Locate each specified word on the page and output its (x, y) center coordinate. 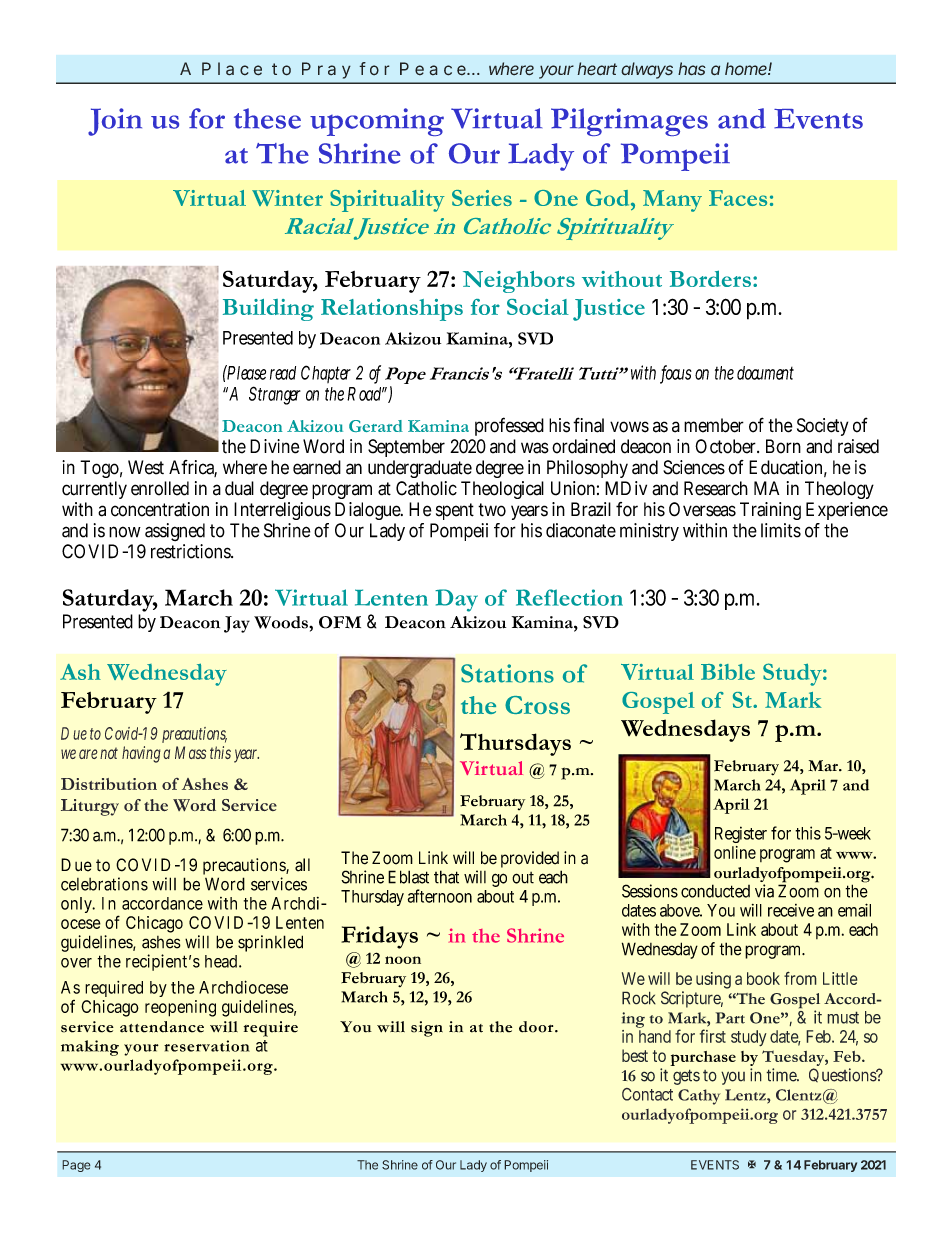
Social (538, 307)
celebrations (104, 884)
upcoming (377, 122)
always (647, 70)
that (446, 877)
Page (76, 1166)
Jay (237, 624)
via (764, 891)
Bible (728, 672)
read (283, 373)
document (765, 373)
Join (115, 122)
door (537, 1027)
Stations (507, 673)
